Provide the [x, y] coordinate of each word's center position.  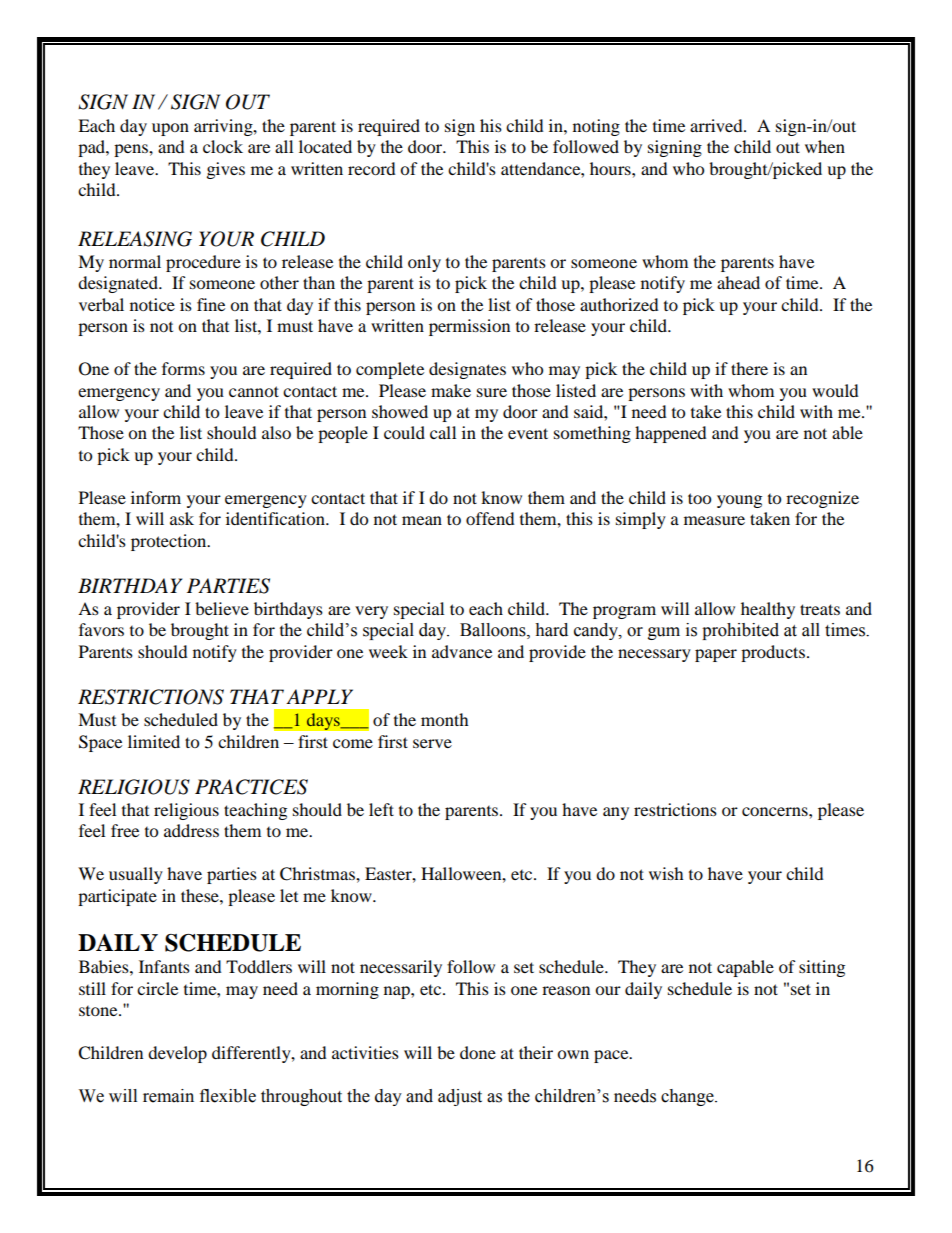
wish [666, 873]
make [451, 390]
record [372, 168]
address [191, 830]
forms [183, 368]
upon [170, 129]
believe [222, 608]
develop [177, 1054]
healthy [768, 610]
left [381, 809]
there [749, 368]
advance [462, 651]
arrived [717, 125]
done [478, 1052]
